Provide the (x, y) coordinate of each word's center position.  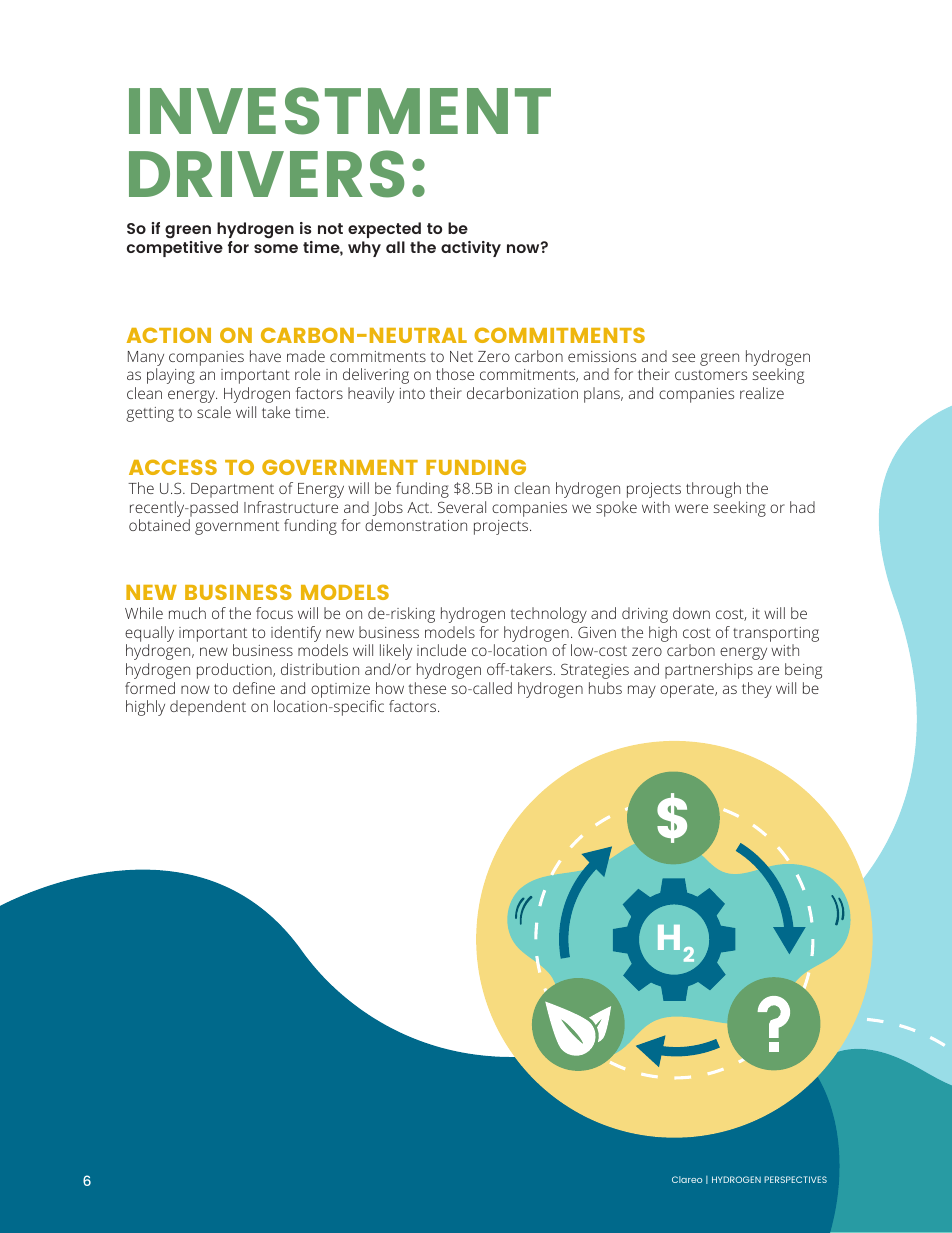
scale (214, 412)
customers (711, 375)
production (235, 671)
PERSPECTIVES (795, 1179)
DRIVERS (266, 174)
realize (762, 393)
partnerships (709, 671)
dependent (208, 708)
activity (471, 249)
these (427, 688)
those (455, 374)
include (441, 650)
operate (688, 691)
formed (150, 688)
